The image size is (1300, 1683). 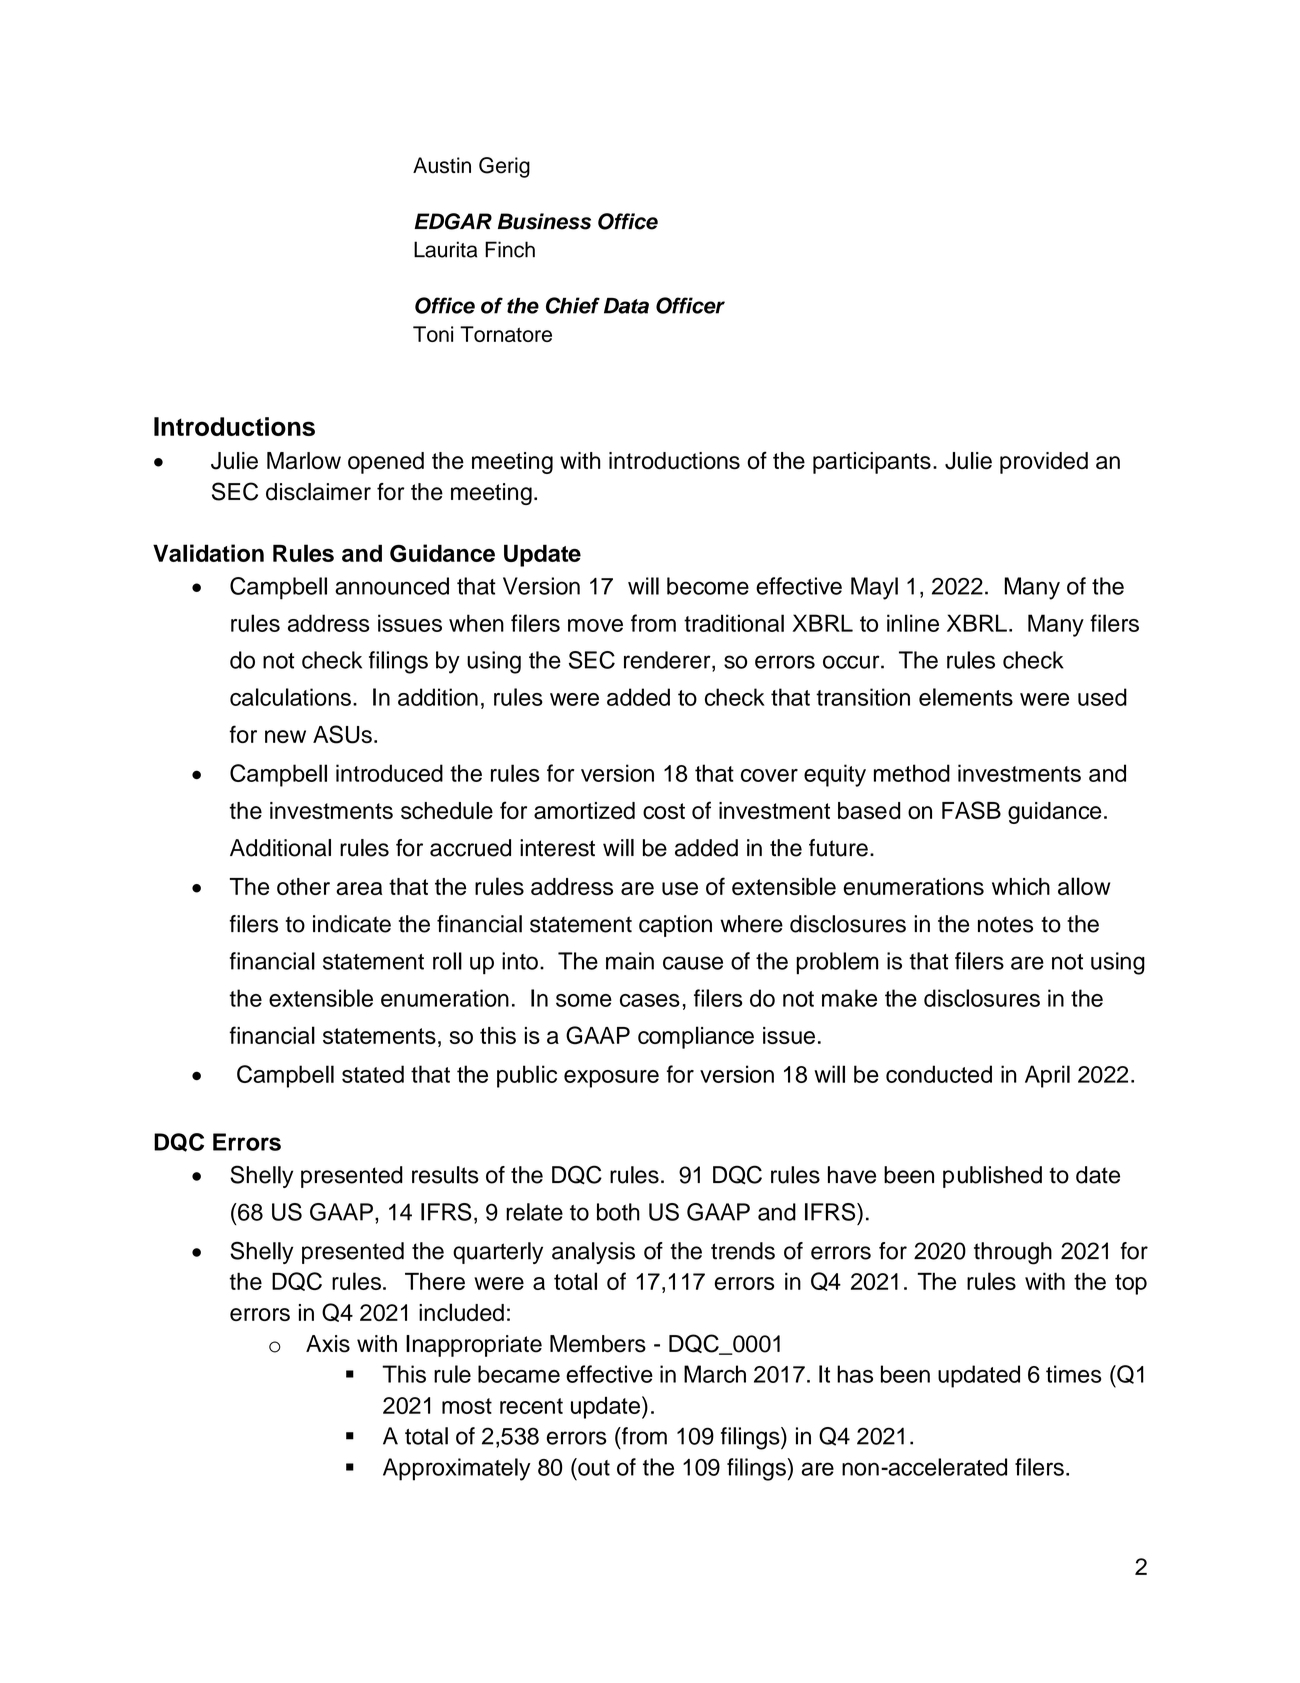 What do you see at coordinates (328, 1344) in the page?
I see `Axis` at bounding box center [328, 1344].
